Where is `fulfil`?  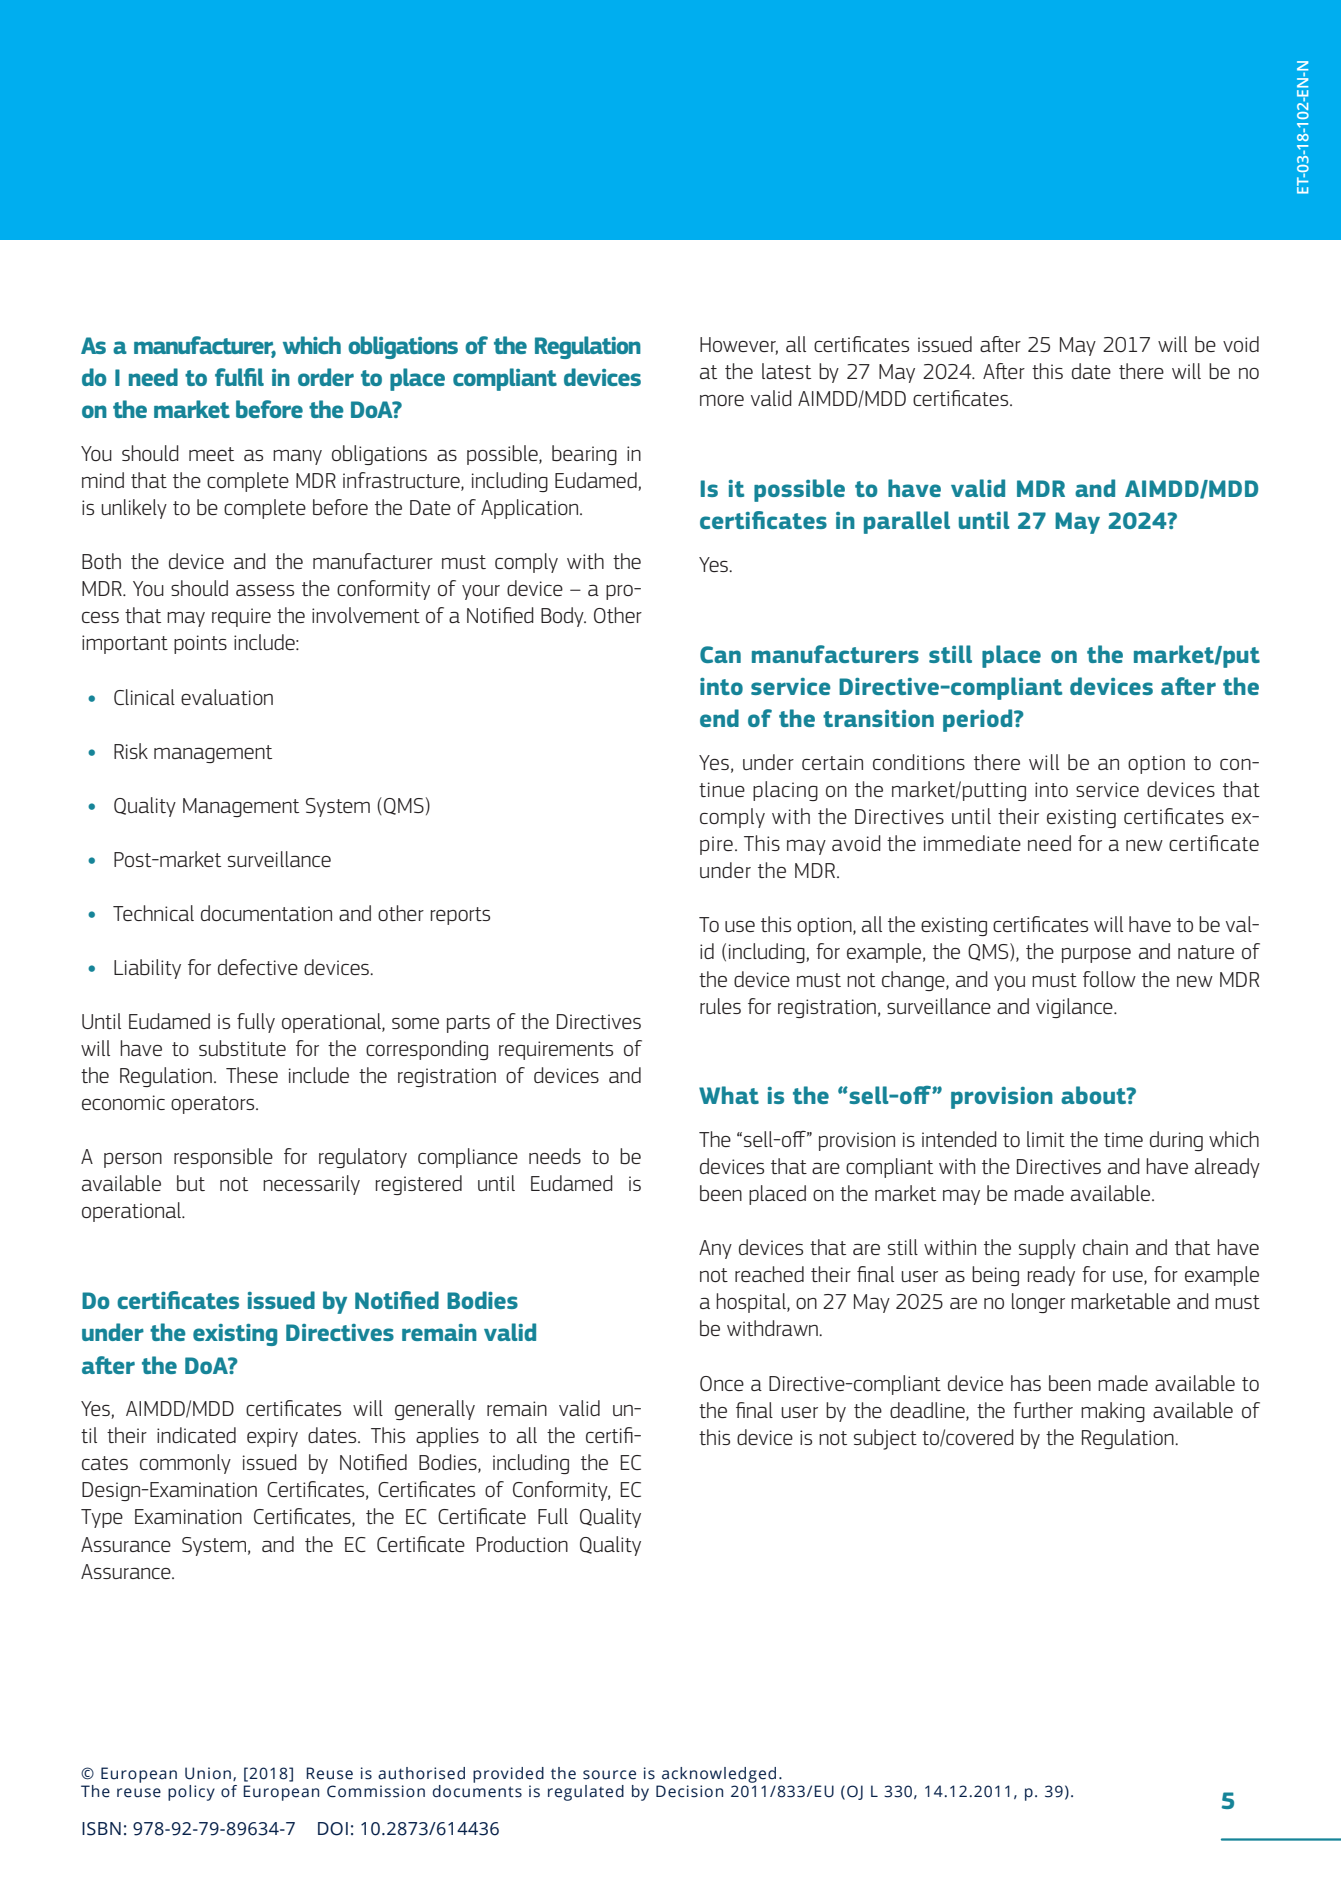
fulfil is located at coordinates (239, 377).
